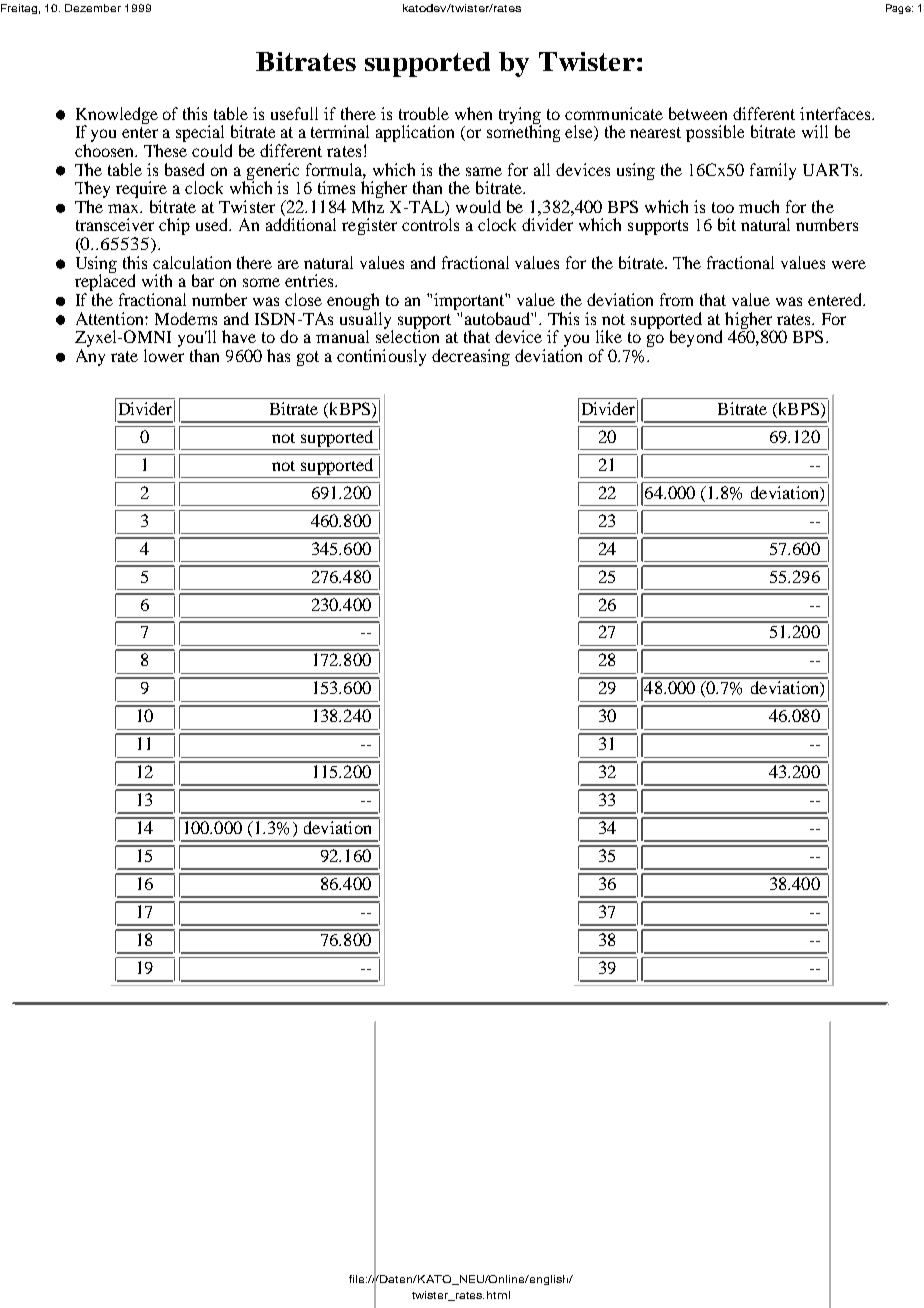  Describe the element at coordinates (430, 224) in the screenshot. I see `controls` at that location.
